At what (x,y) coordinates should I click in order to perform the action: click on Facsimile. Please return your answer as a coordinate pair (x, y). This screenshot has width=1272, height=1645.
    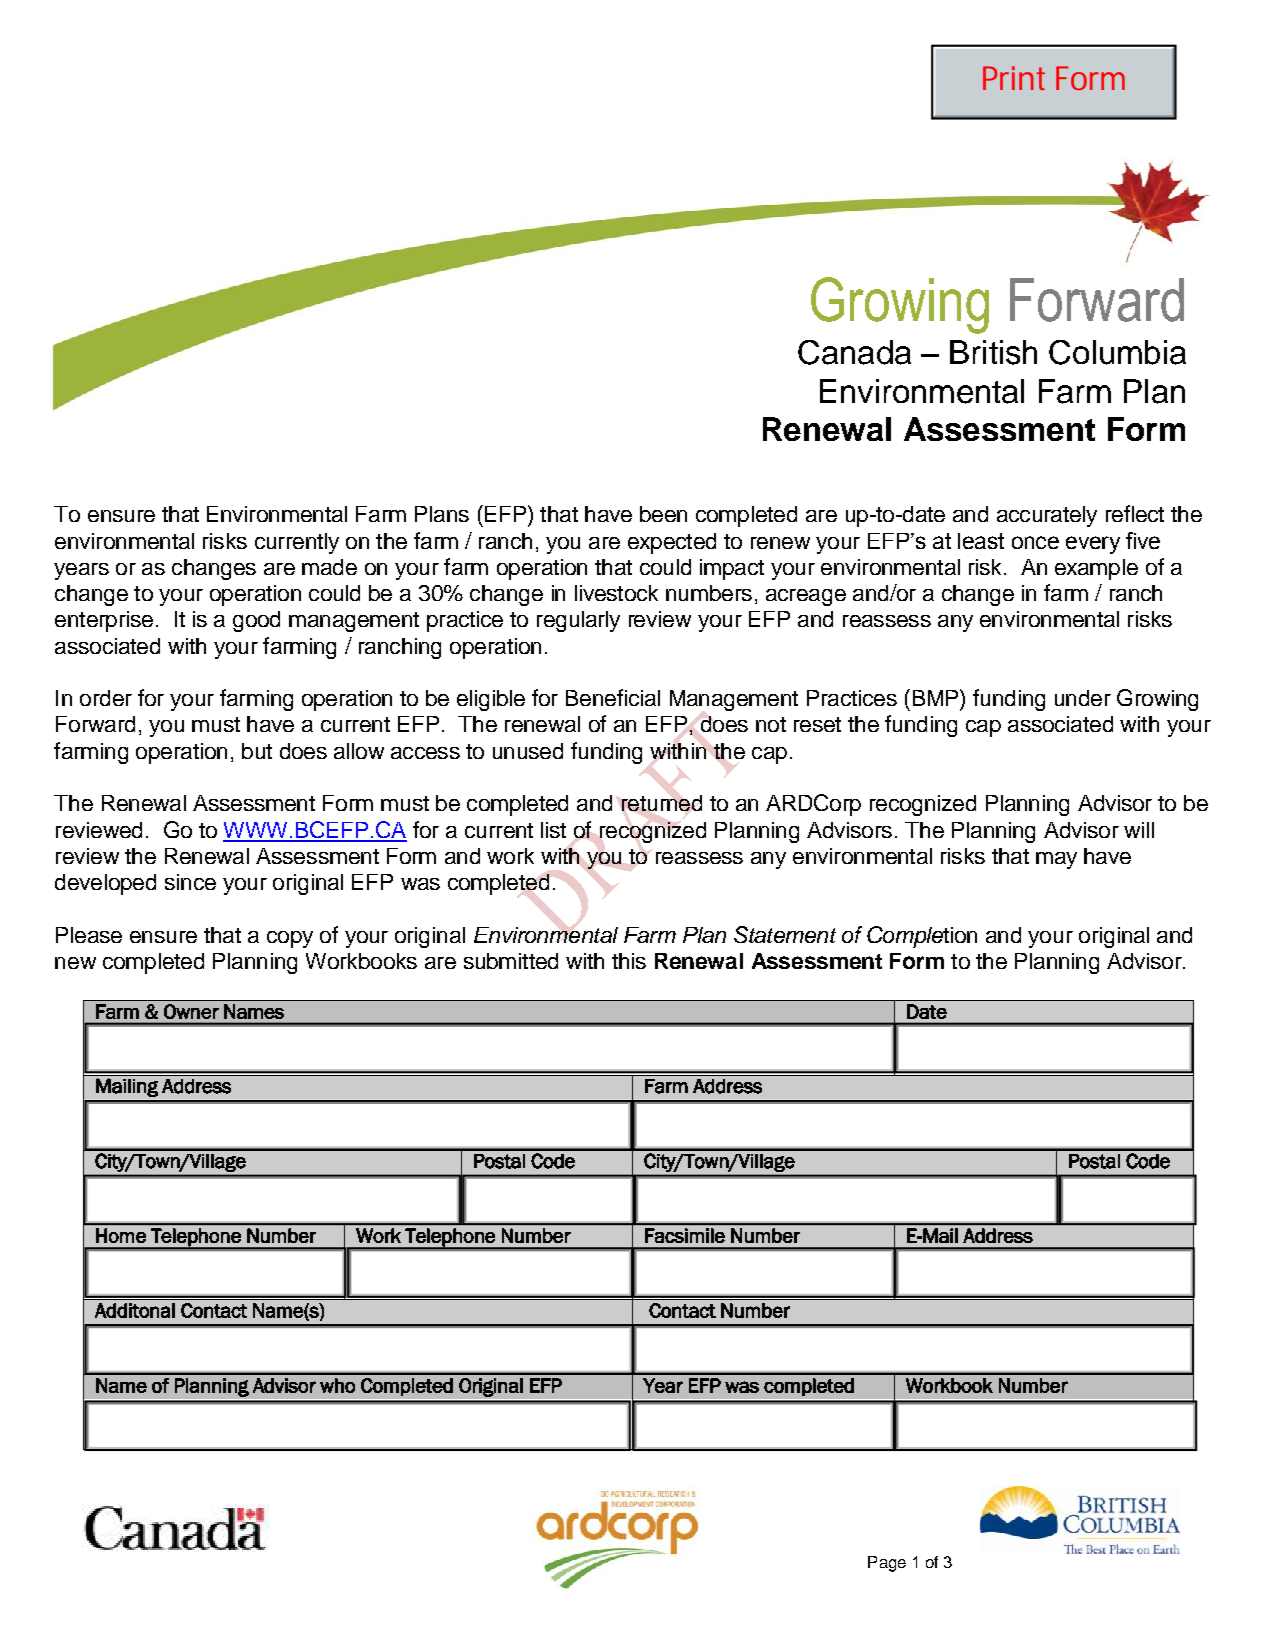
    Looking at the image, I should click on (685, 1235).
